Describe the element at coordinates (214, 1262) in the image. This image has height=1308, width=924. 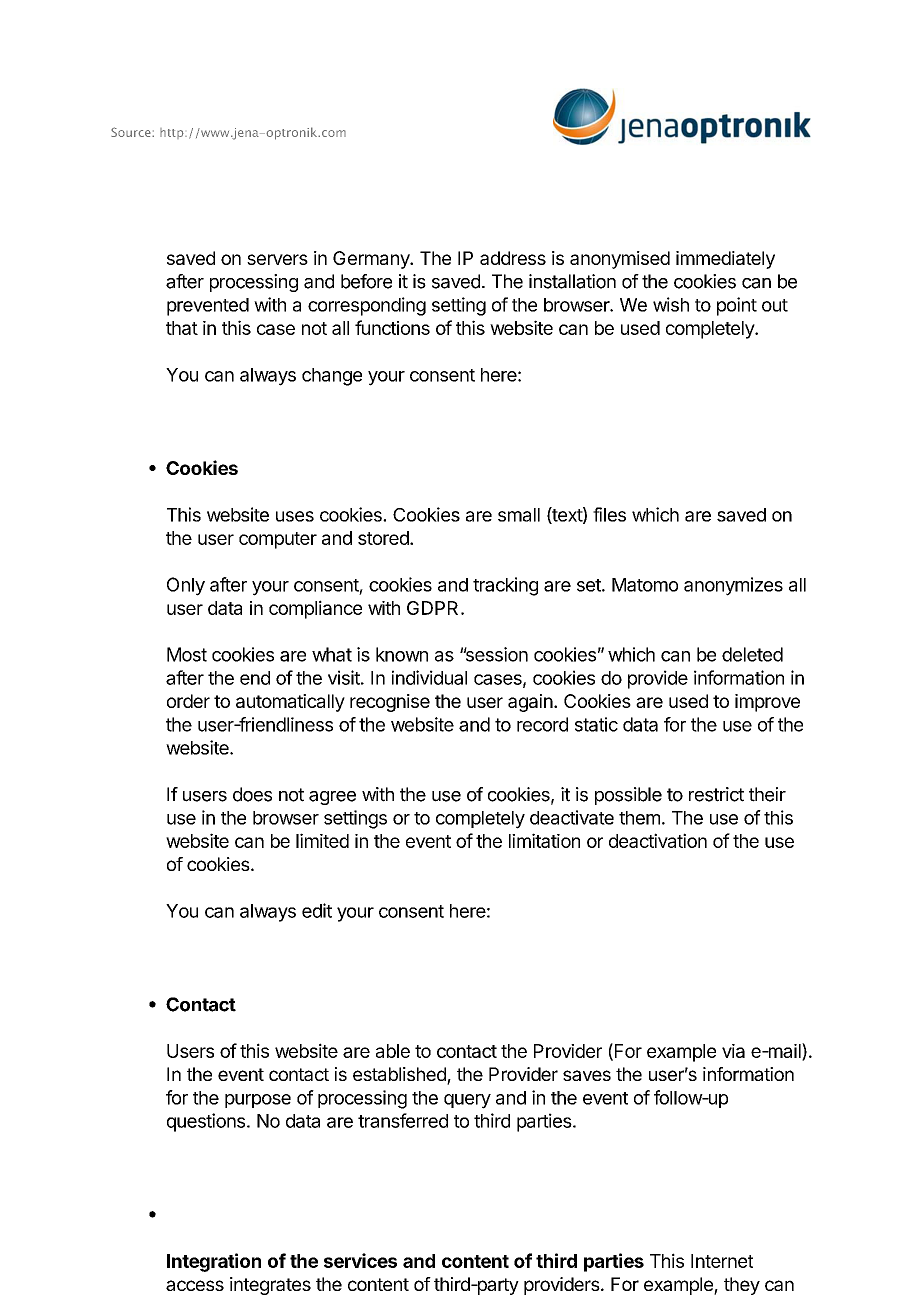
I see `Integration` at that location.
